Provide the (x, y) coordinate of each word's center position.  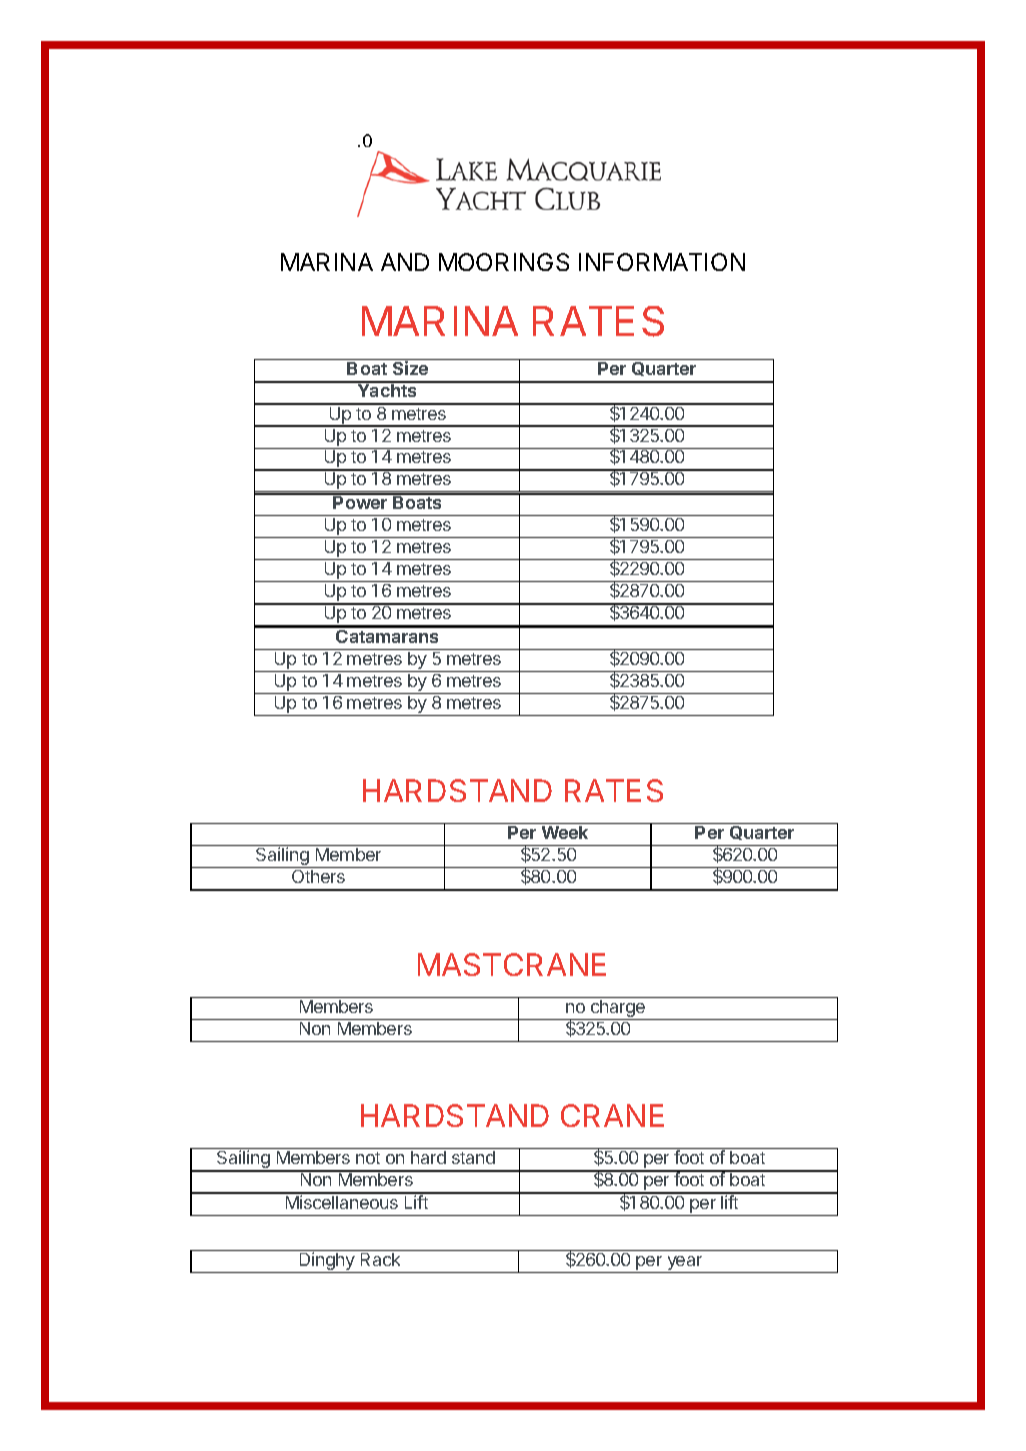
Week (565, 832)
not (368, 1158)
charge (618, 1010)
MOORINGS (504, 262)
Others (318, 876)
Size (410, 368)
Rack (380, 1259)
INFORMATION (662, 262)
